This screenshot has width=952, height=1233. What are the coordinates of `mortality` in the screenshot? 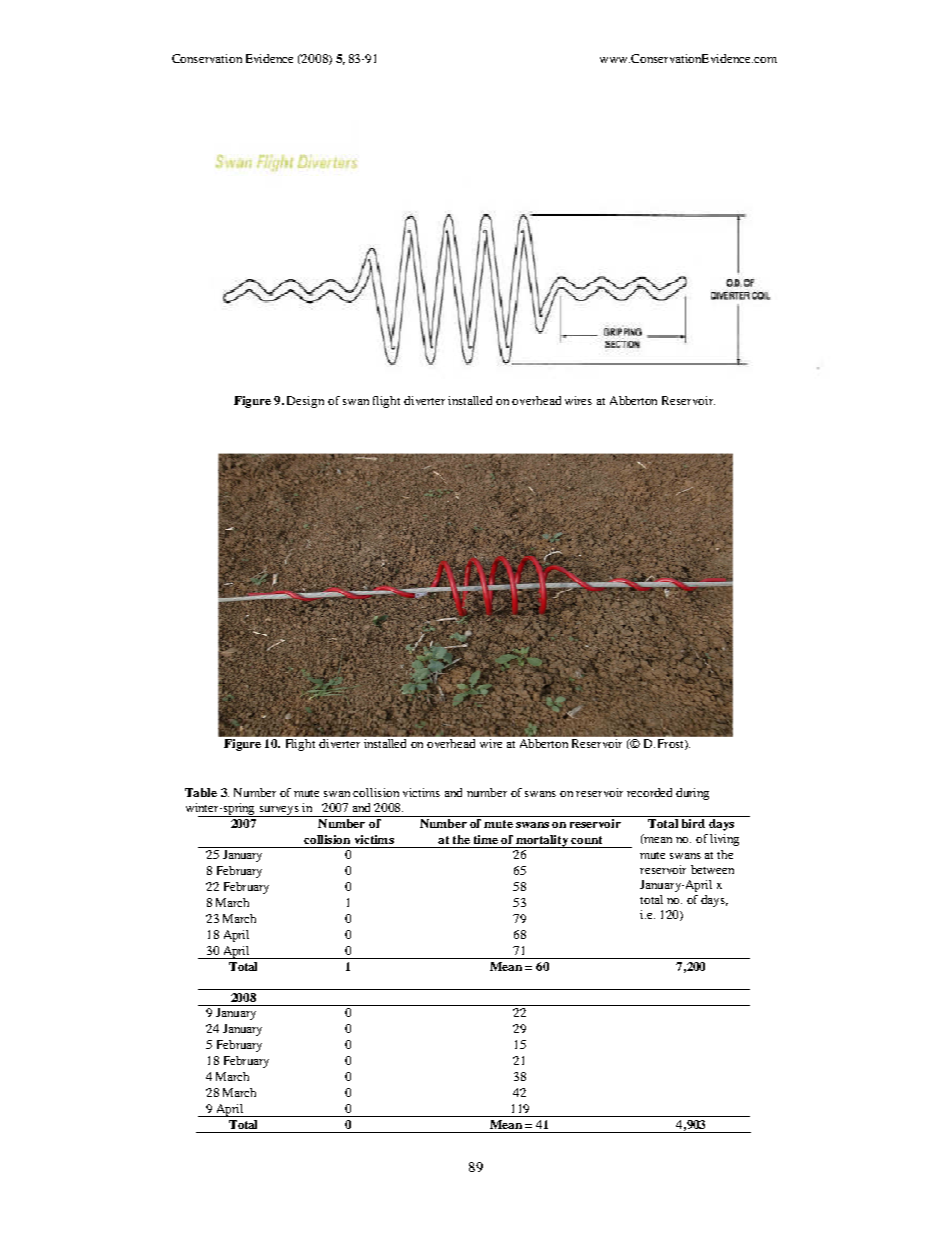 It's located at (542, 841).
